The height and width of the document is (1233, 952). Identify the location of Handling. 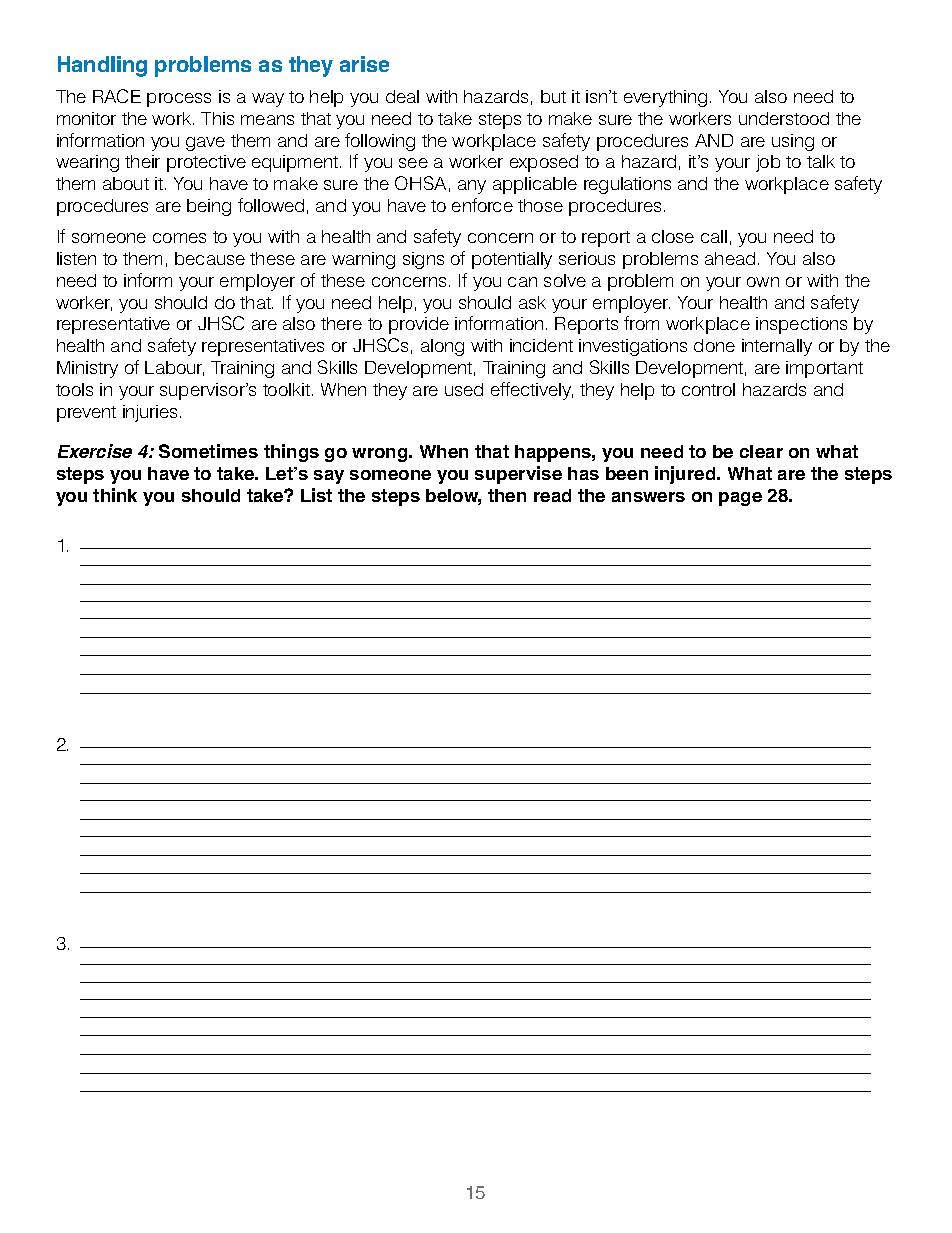
(102, 66).
